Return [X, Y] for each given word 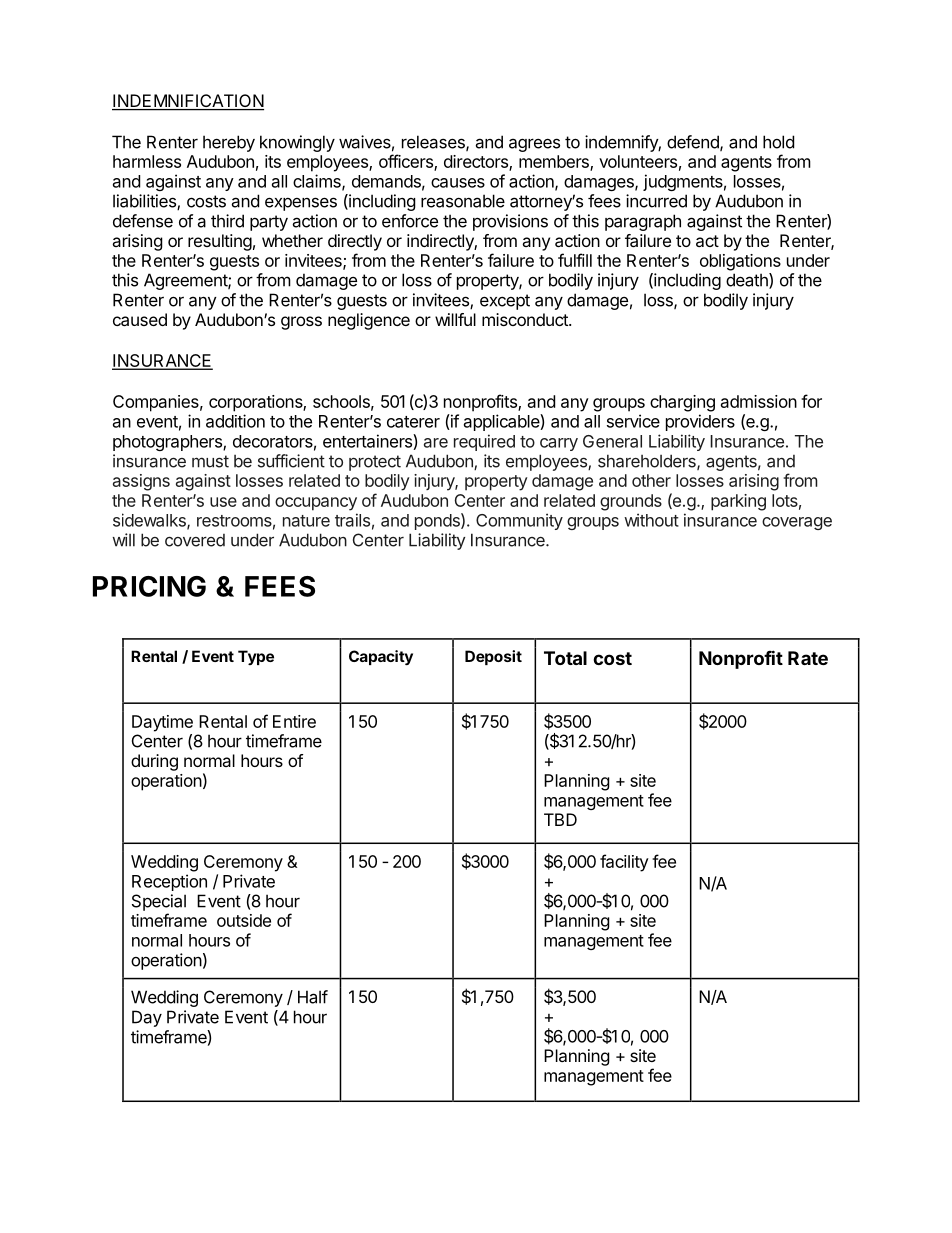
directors [477, 162]
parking [738, 502]
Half [313, 997]
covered [195, 540]
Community [519, 521]
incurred [656, 201]
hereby [229, 143]
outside [244, 920]
